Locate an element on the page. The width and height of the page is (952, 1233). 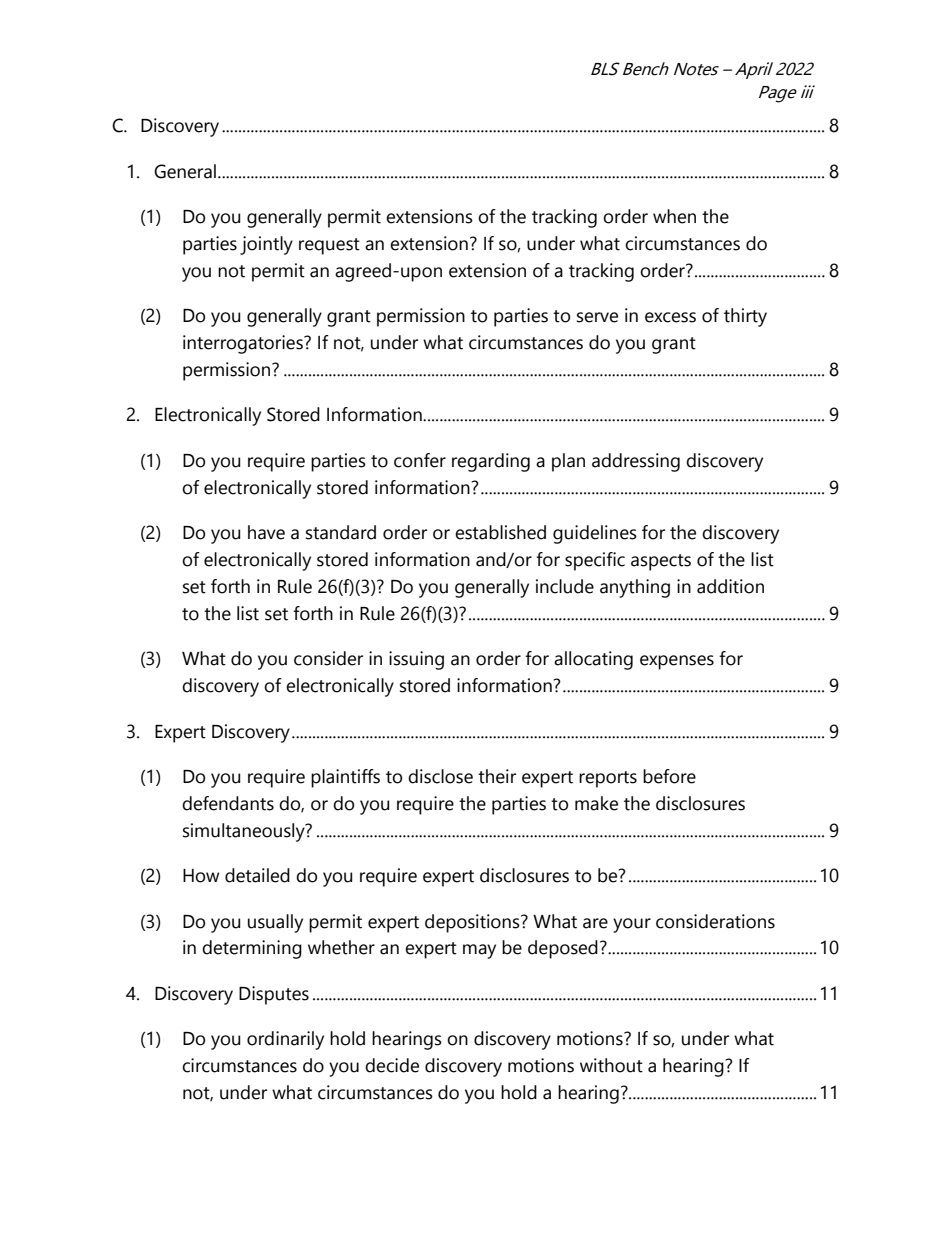
defendants is located at coordinates (228, 803).
